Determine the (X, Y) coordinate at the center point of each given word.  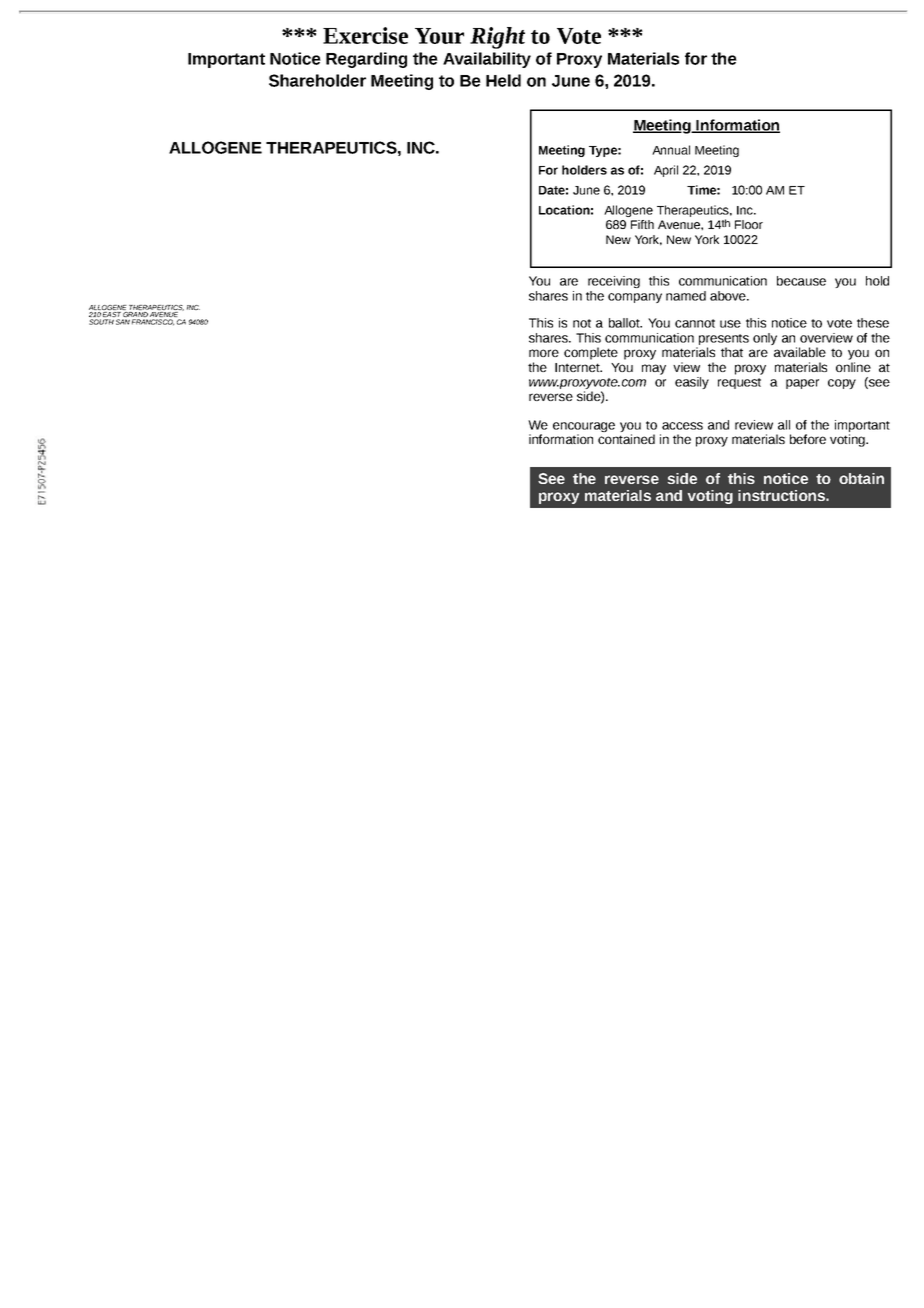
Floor (749, 224)
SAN (123, 322)
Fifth (642, 224)
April (666, 171)
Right (497, 38)
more (544, 353)
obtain (861, 478)
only (765, 339)
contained (626, 439)
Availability (487, 60)
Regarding (366, 60)
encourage (584, 428)
